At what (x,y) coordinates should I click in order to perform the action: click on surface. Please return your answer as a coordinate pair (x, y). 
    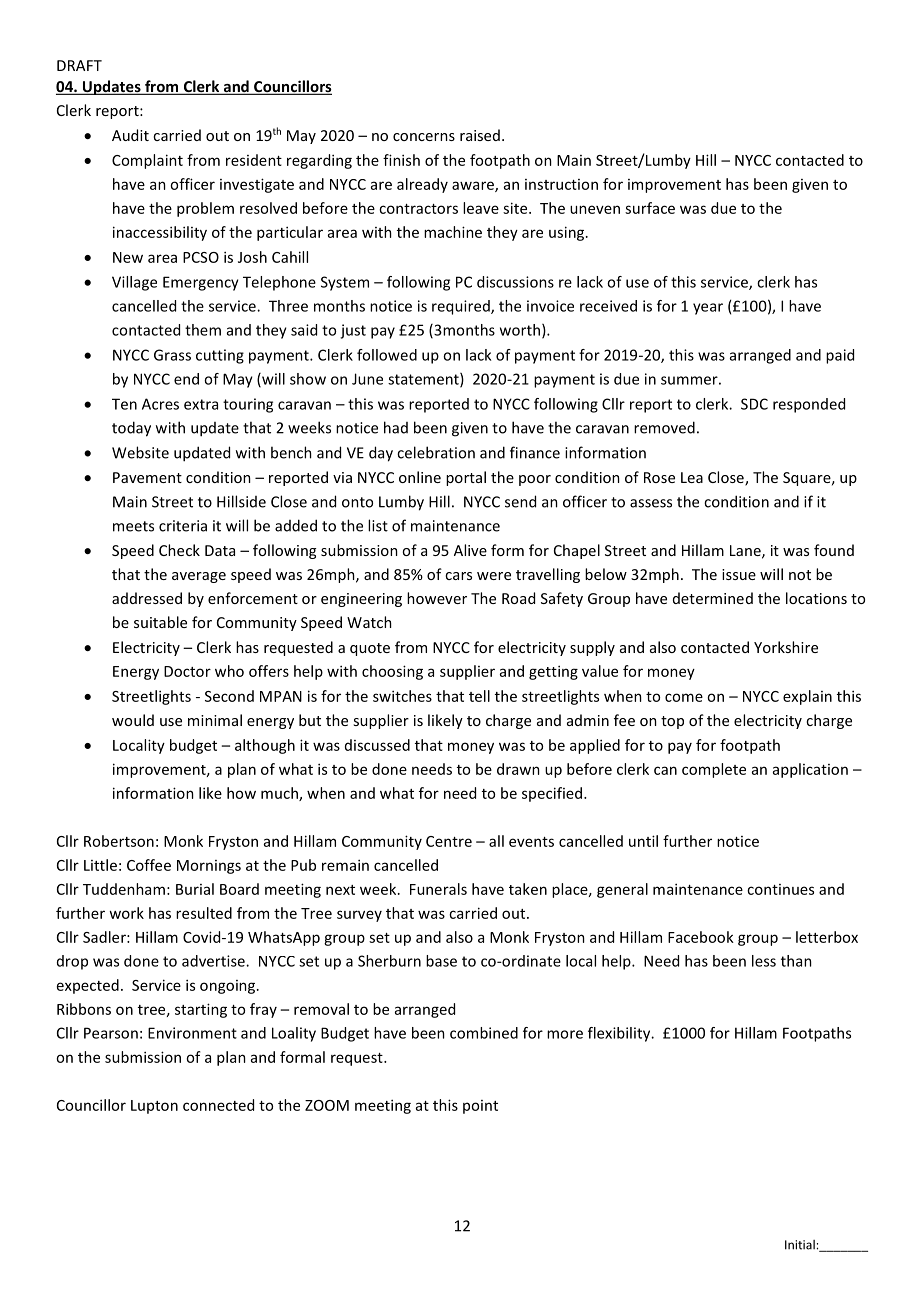
    Looking at the image, I should click on (650, 208).
